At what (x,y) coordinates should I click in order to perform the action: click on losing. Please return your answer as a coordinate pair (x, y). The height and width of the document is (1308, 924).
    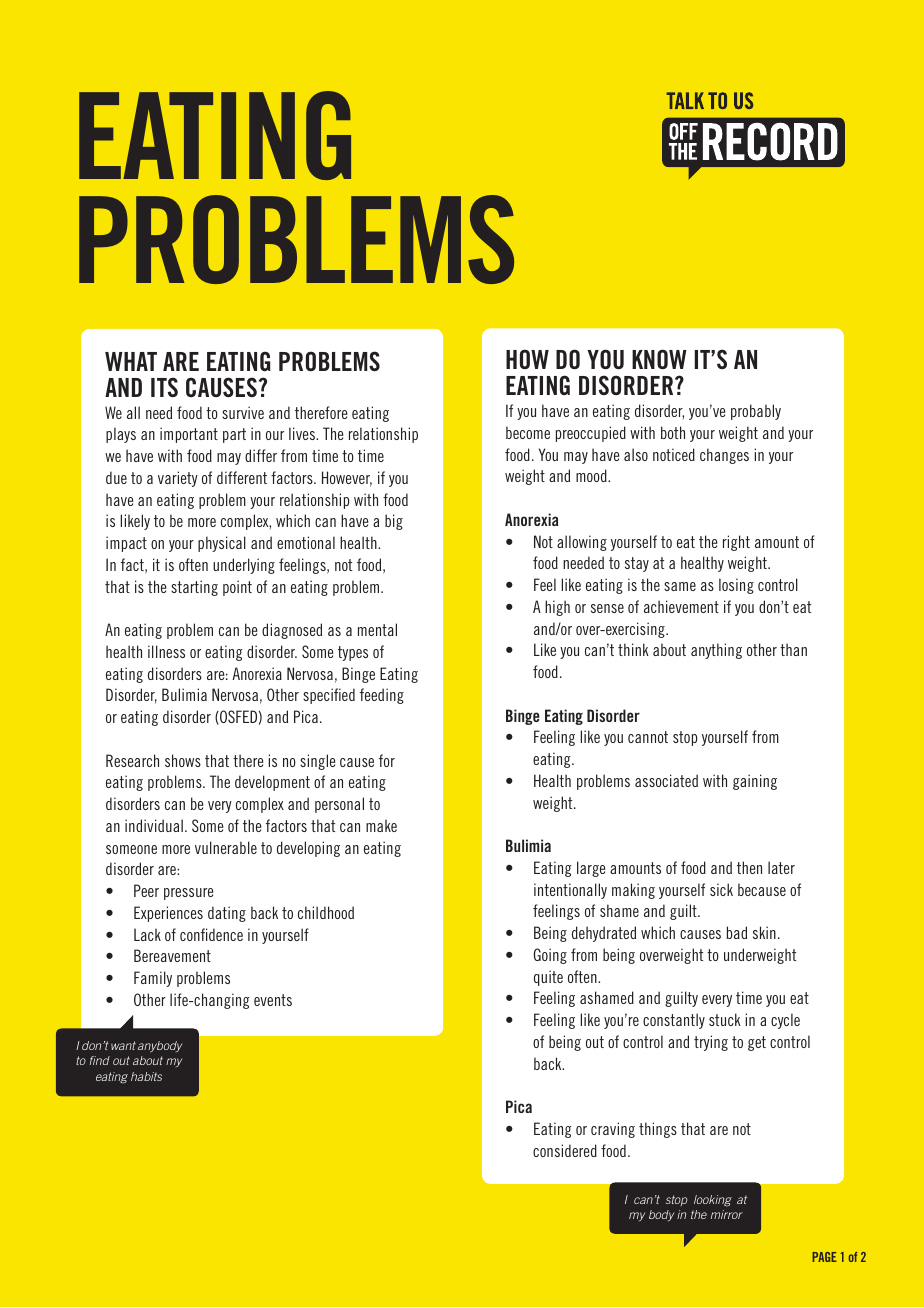
    Looking at the image, I should click on (736, 586).
